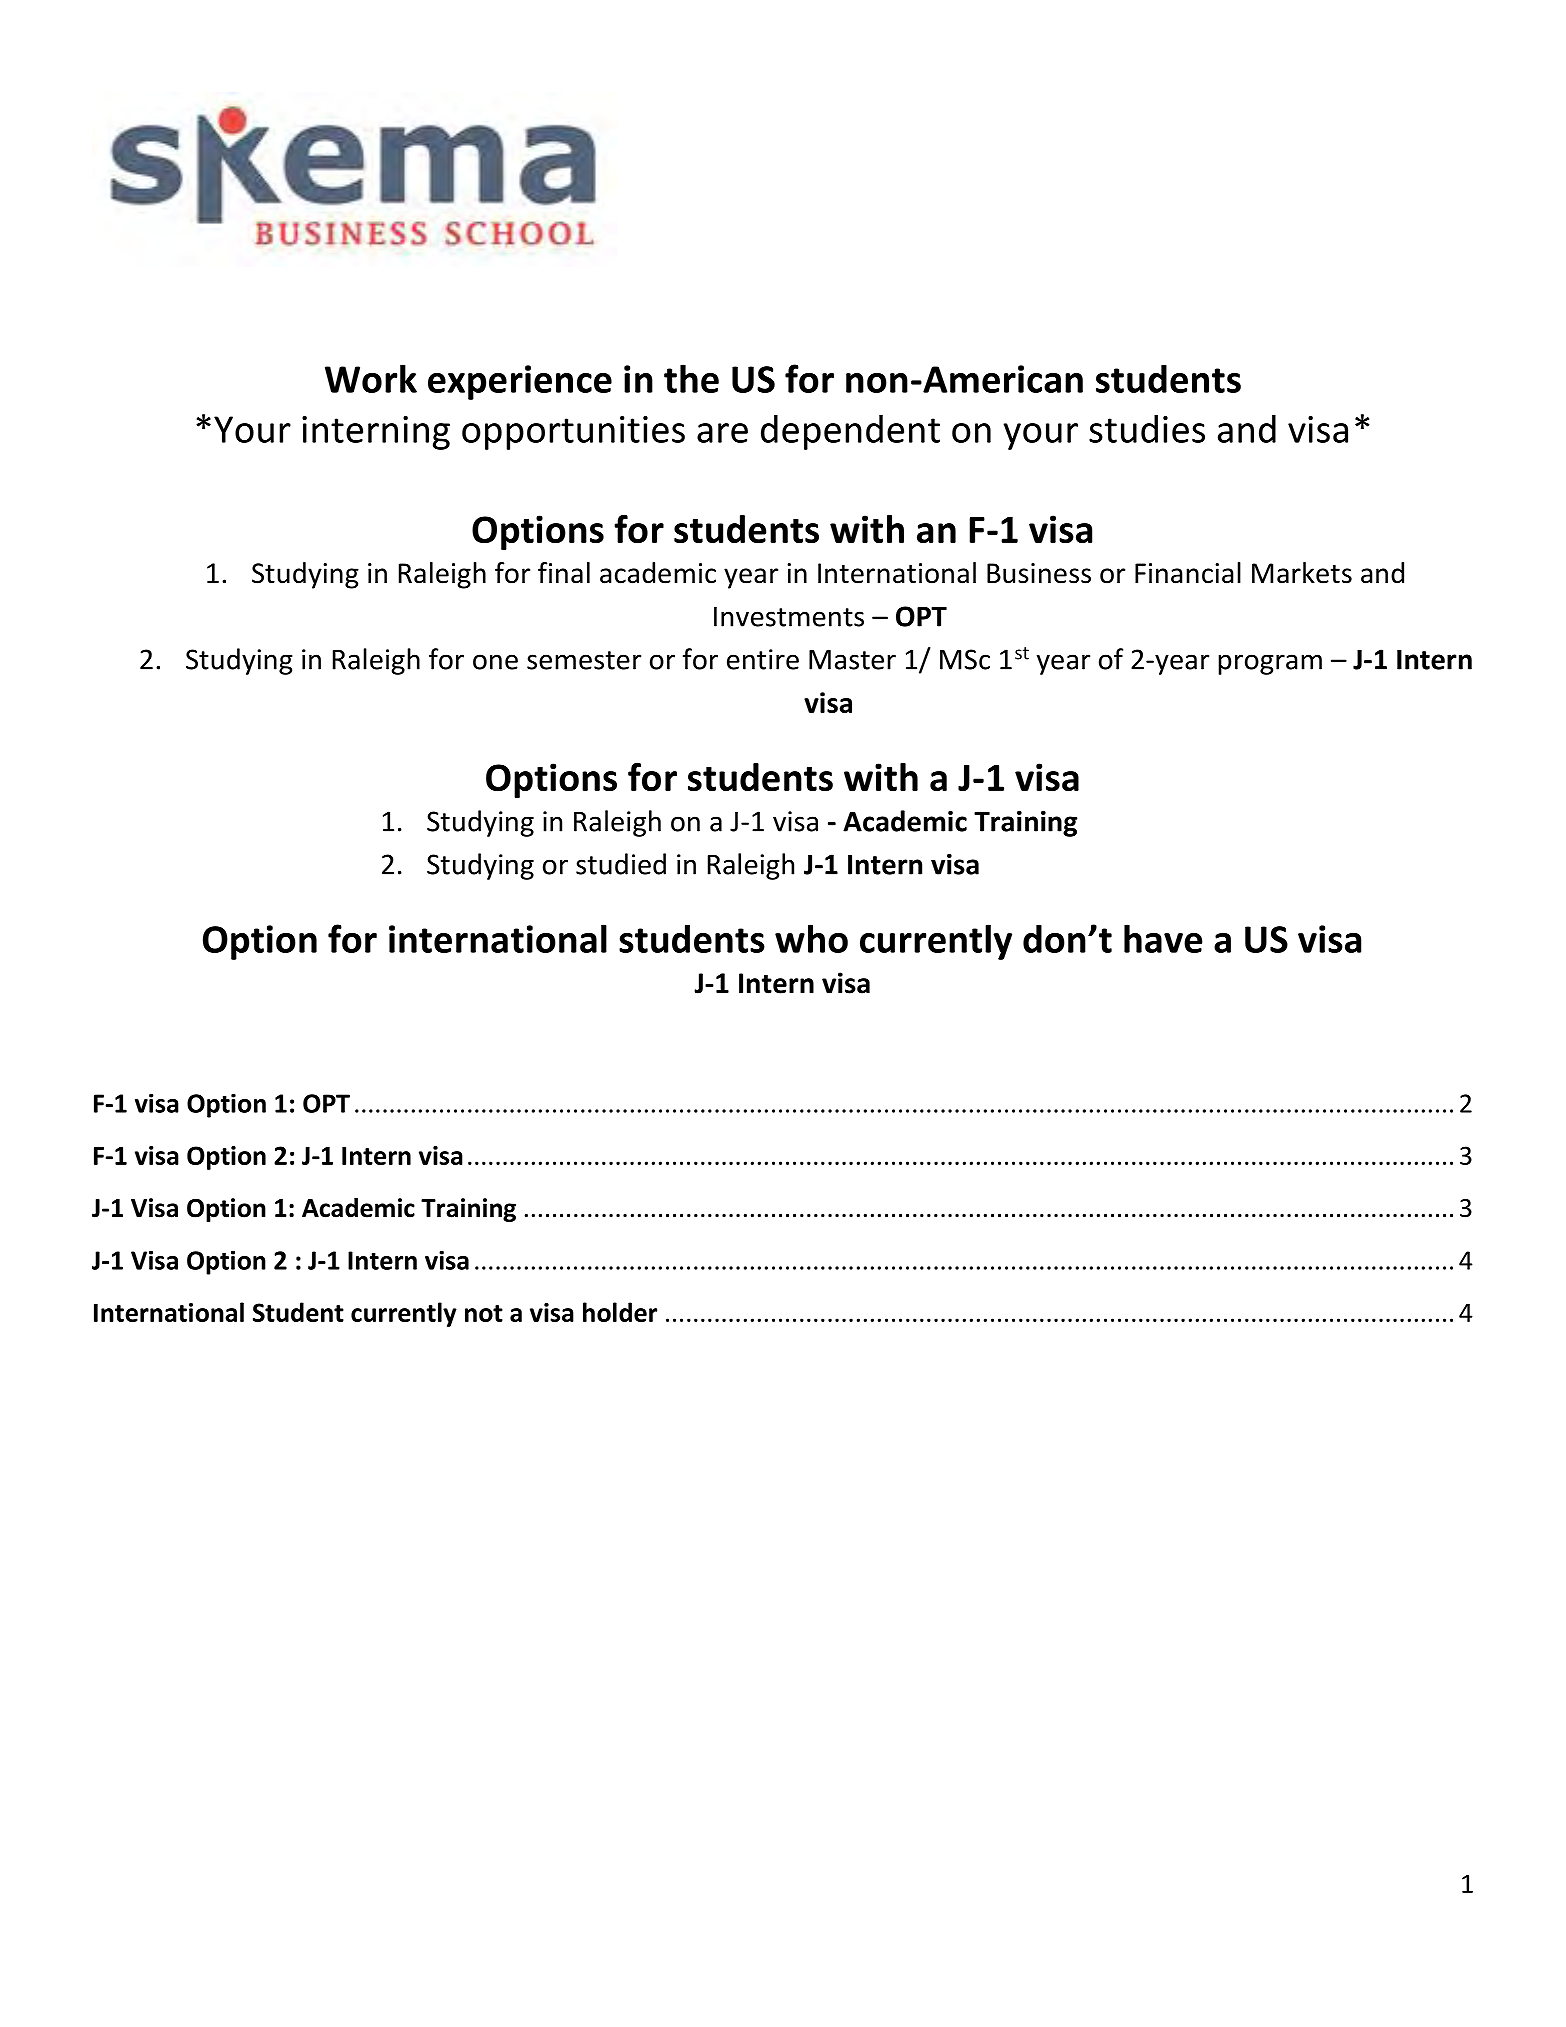 The width and height of the screenshot is (1566, 2027). Describe the element at coordinates (520, 382) in the screenshot. I see `experience` at that location.
